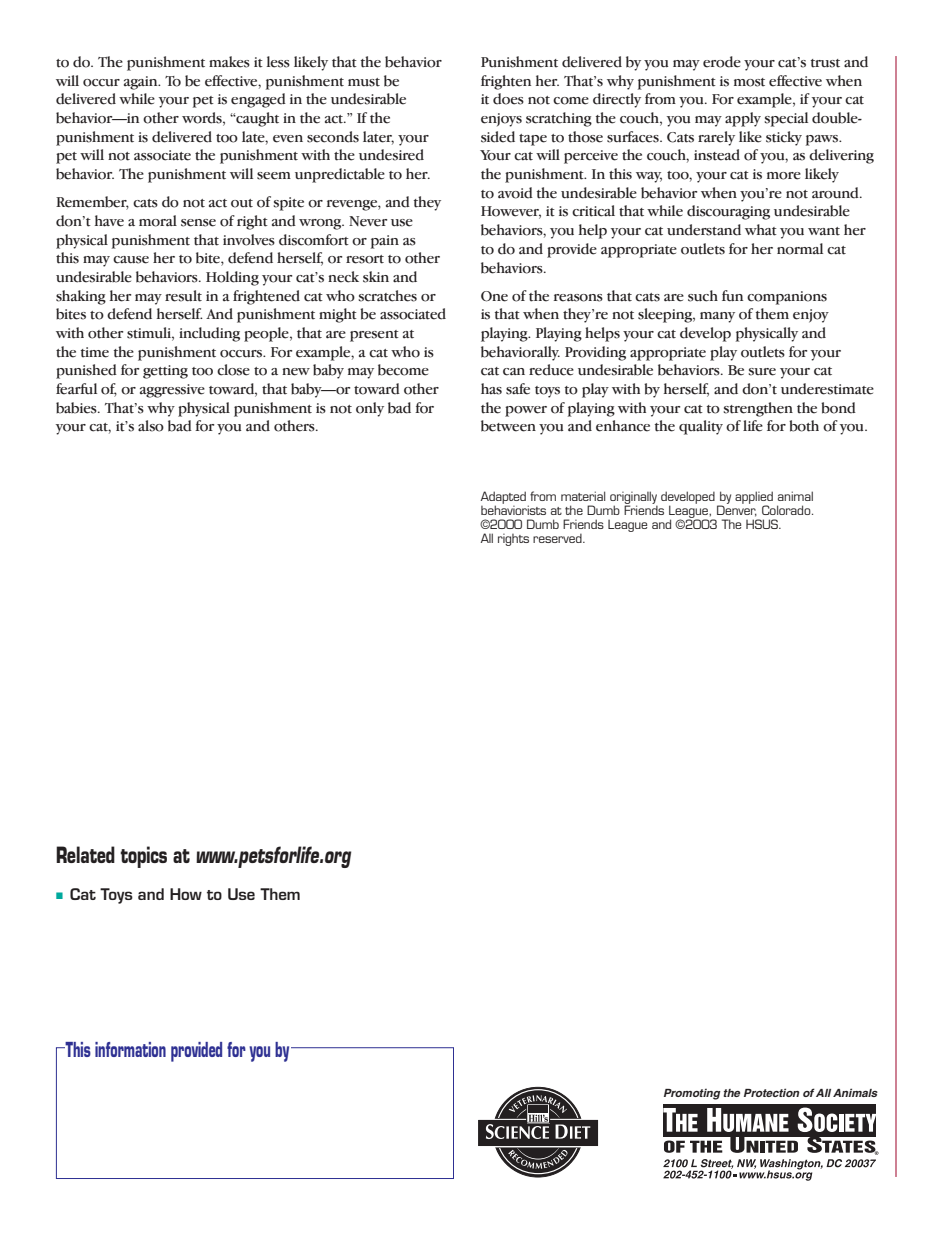 Image resolution: width=952 pixels, height=1233 pixels. Describe the element at coordinates (737, 511) in the document. I see `Denver` at that location.
